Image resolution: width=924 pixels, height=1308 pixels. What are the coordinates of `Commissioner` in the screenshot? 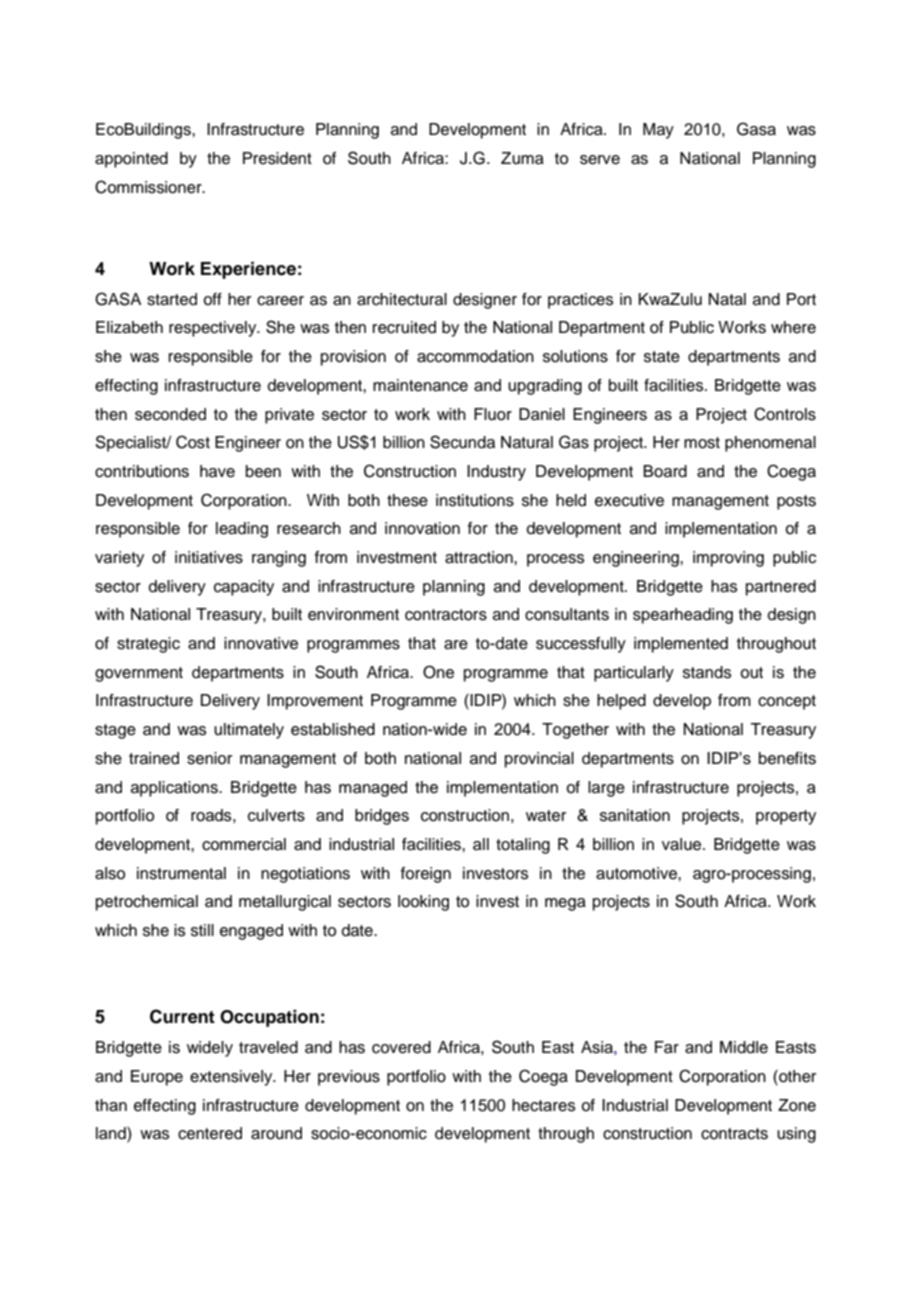 It's located at (149, 187).
